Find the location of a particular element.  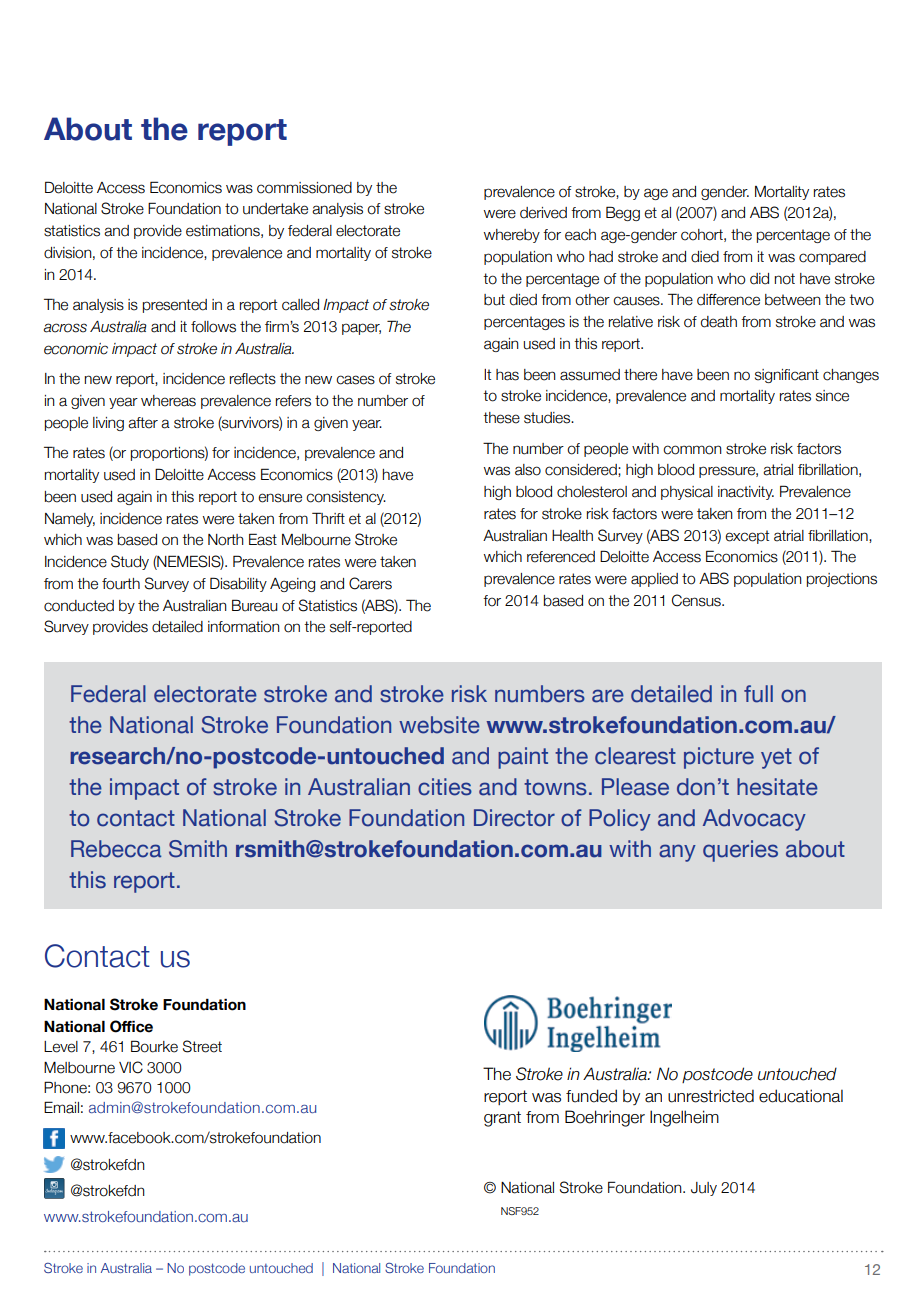

compared is located at coordinates (832, 258).
